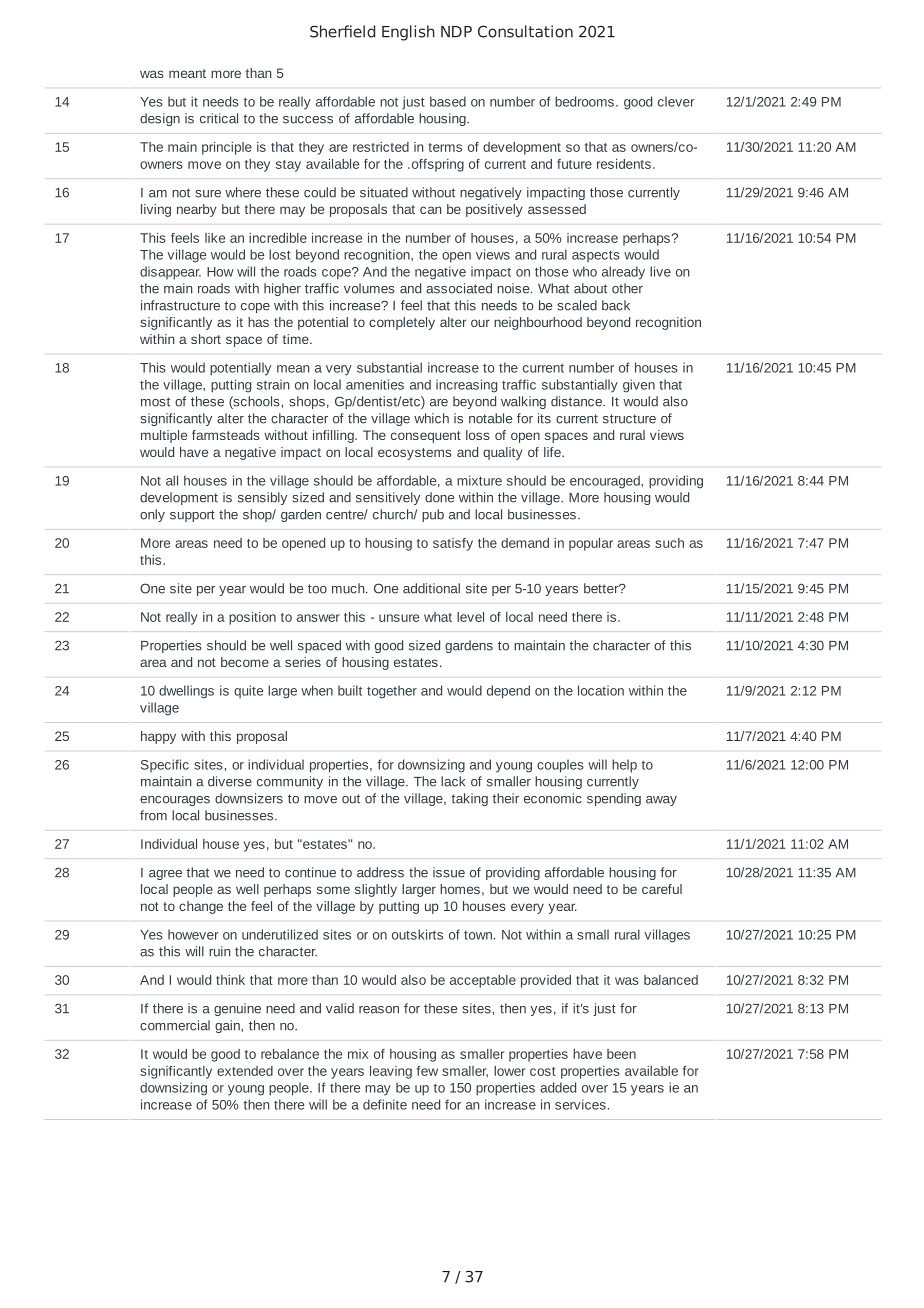  Describe the element at coordinates (245, 1071) in the image. I see `extended` at that location.
